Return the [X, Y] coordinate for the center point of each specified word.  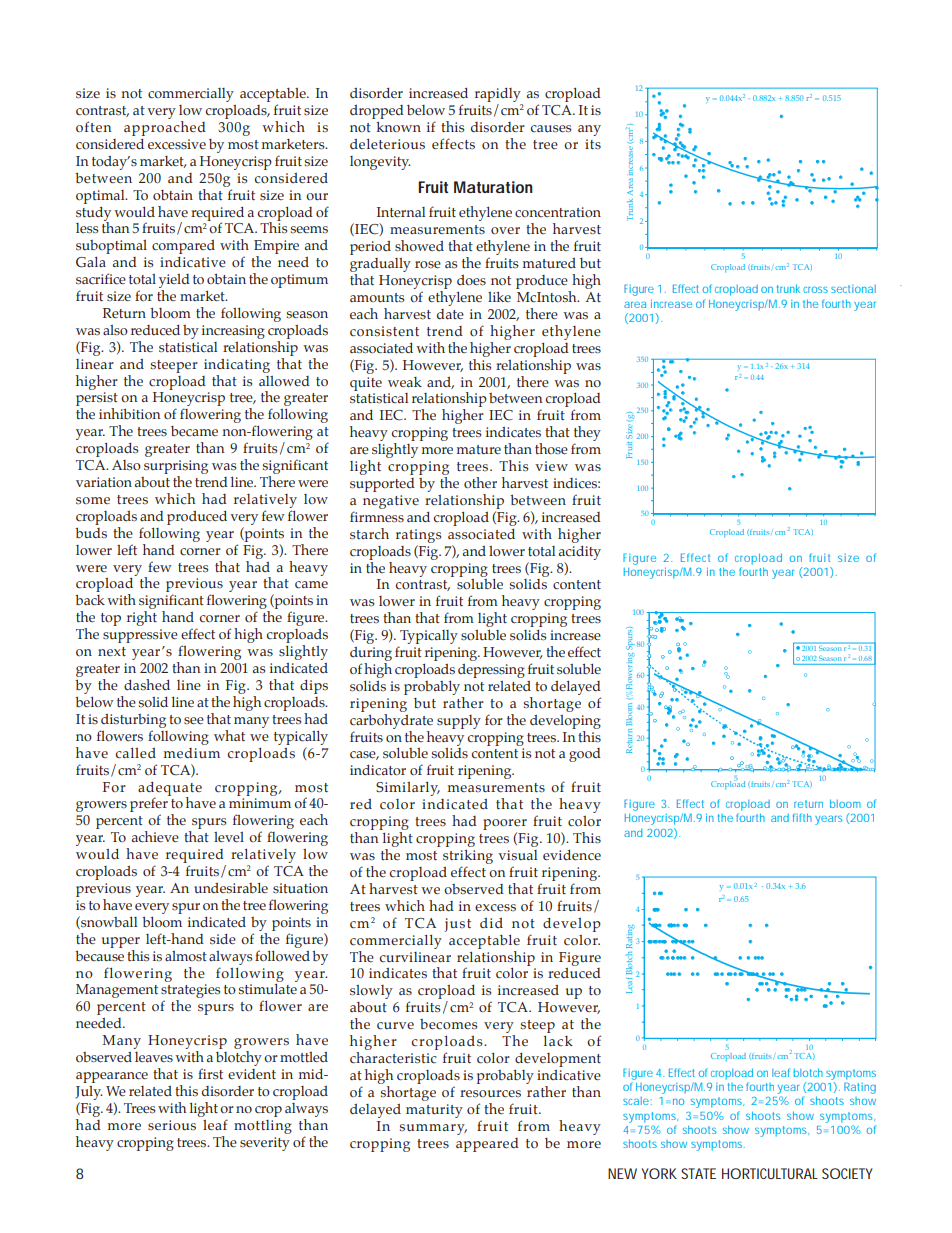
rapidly [498, 95]
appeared [487, 1145]
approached [165, 127]
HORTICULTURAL [770, 1173]
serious [172, 1125]
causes [551, 129]
